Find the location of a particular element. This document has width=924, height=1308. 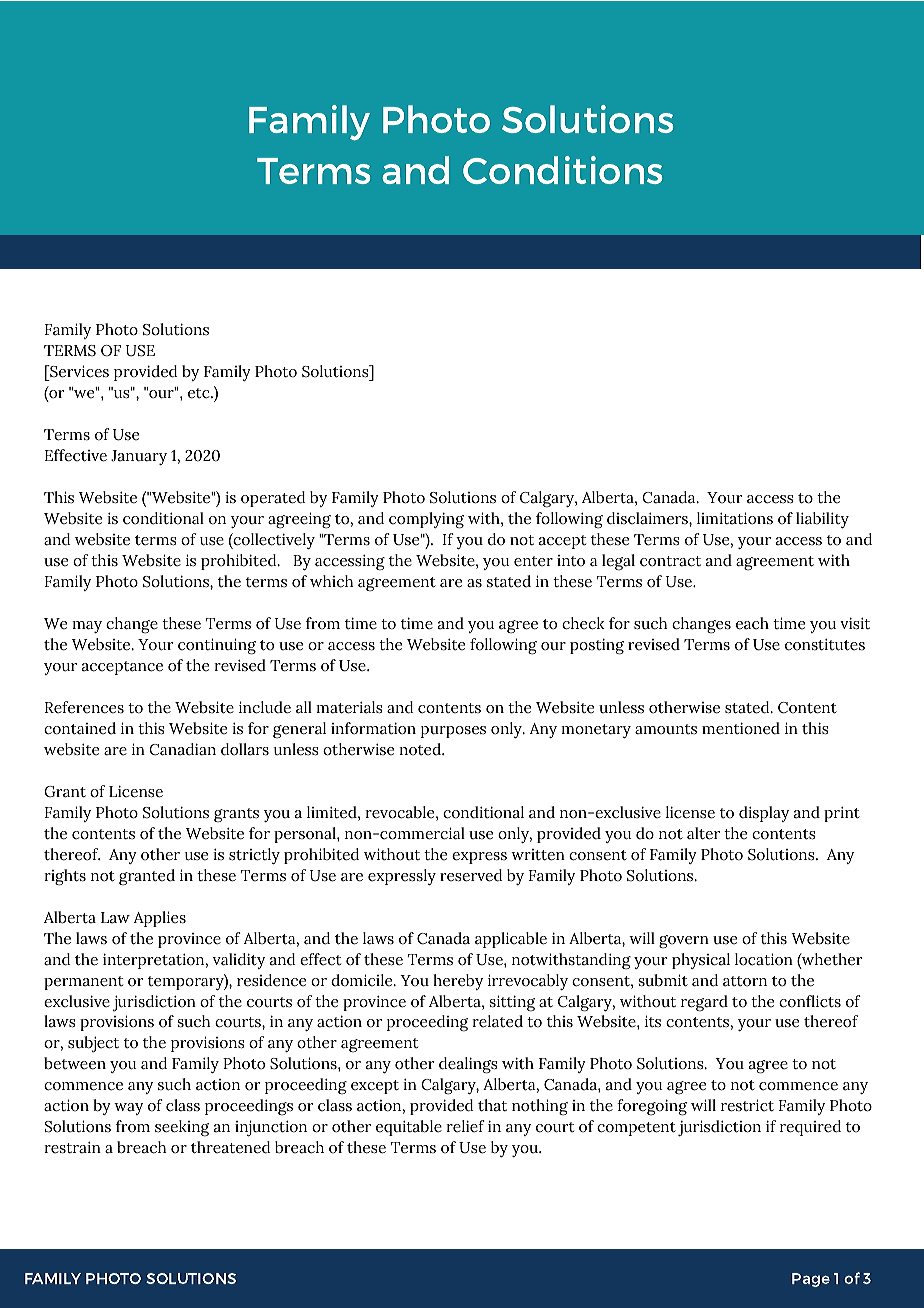

Conditions is located at coordinates (562, 170).
